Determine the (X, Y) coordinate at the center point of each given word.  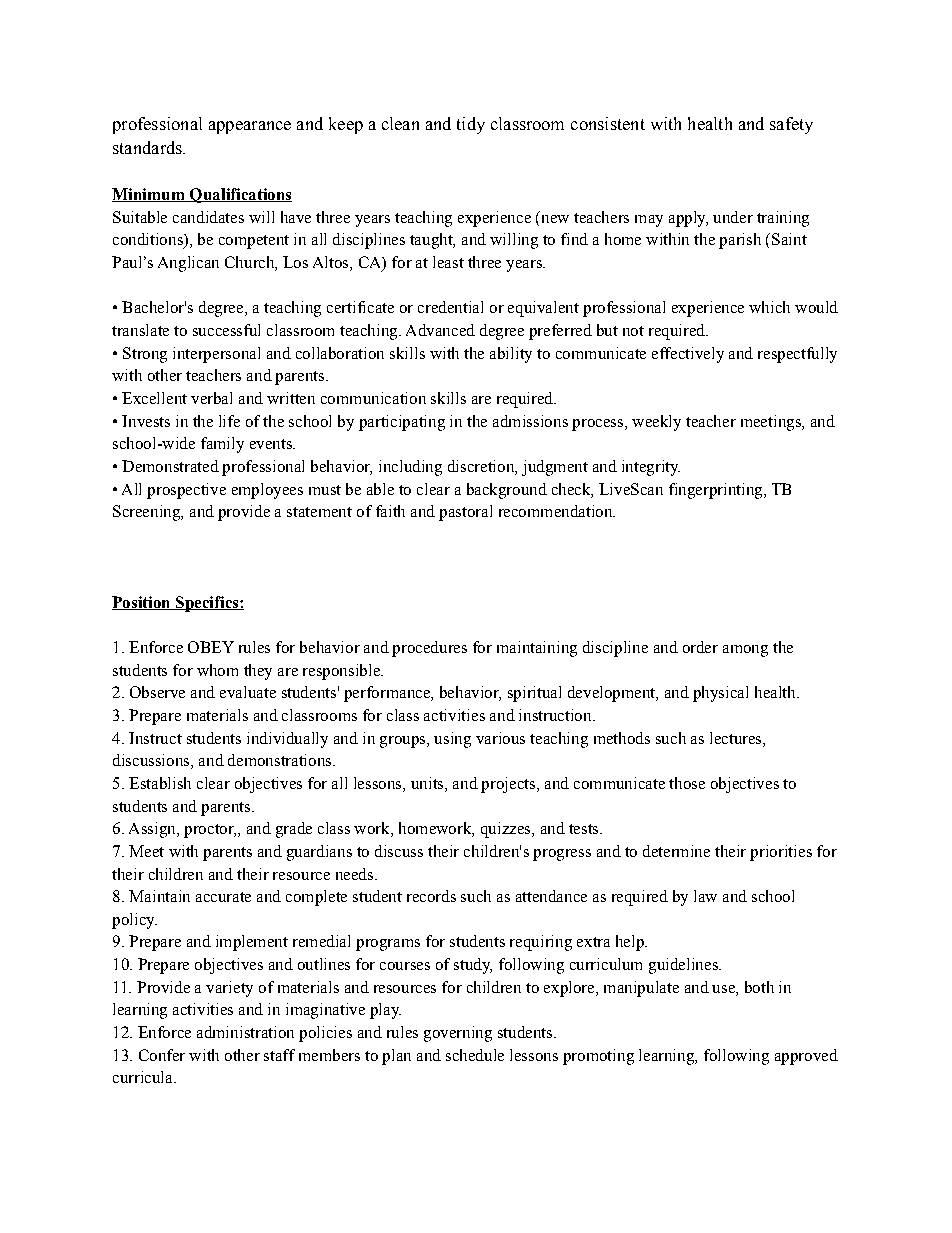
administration (245, 1032)
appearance (250, 127)
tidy (471, 125)
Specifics (207, 604)
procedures (429, 649)
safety (791, 125)
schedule (475, 1055)
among (745, 651)
